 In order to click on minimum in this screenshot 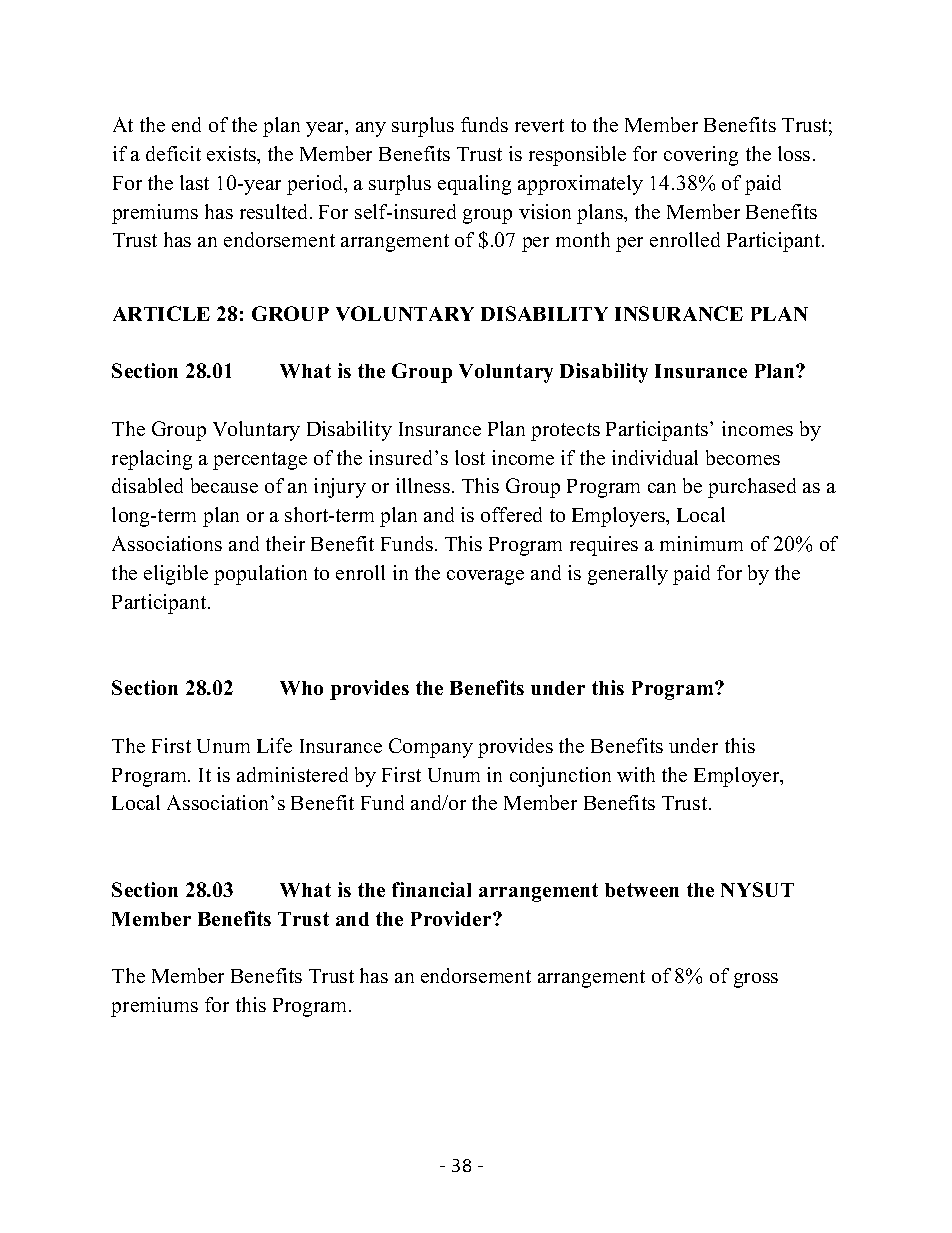, I will do `click(701, 543)`.
